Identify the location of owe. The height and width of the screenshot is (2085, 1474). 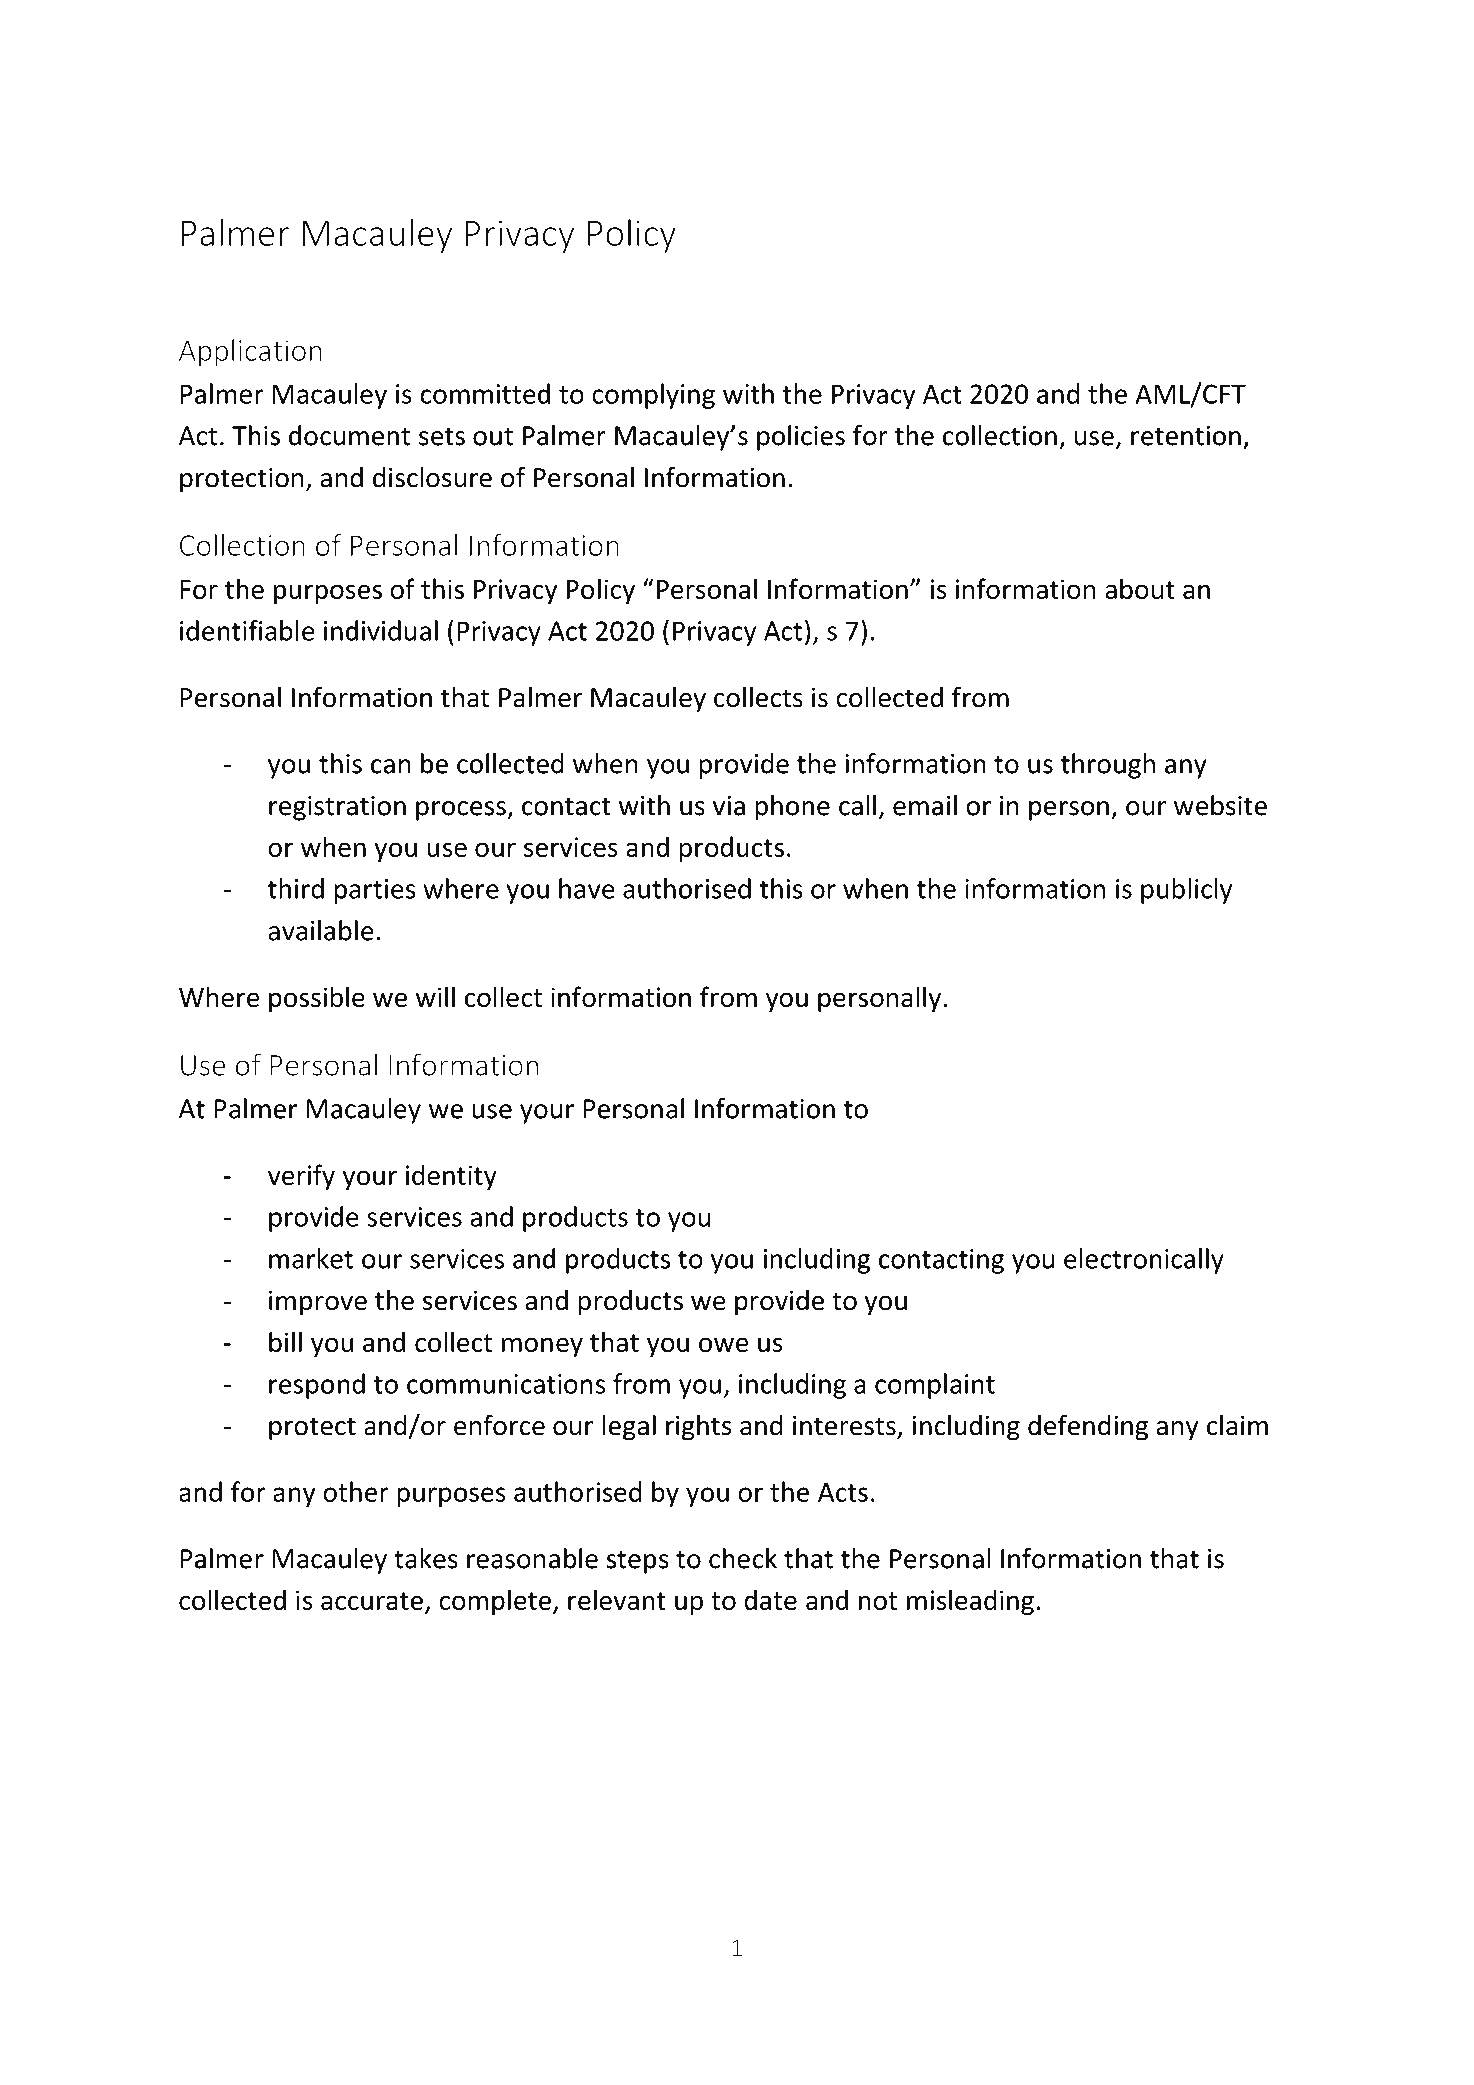
(723, 1345).
